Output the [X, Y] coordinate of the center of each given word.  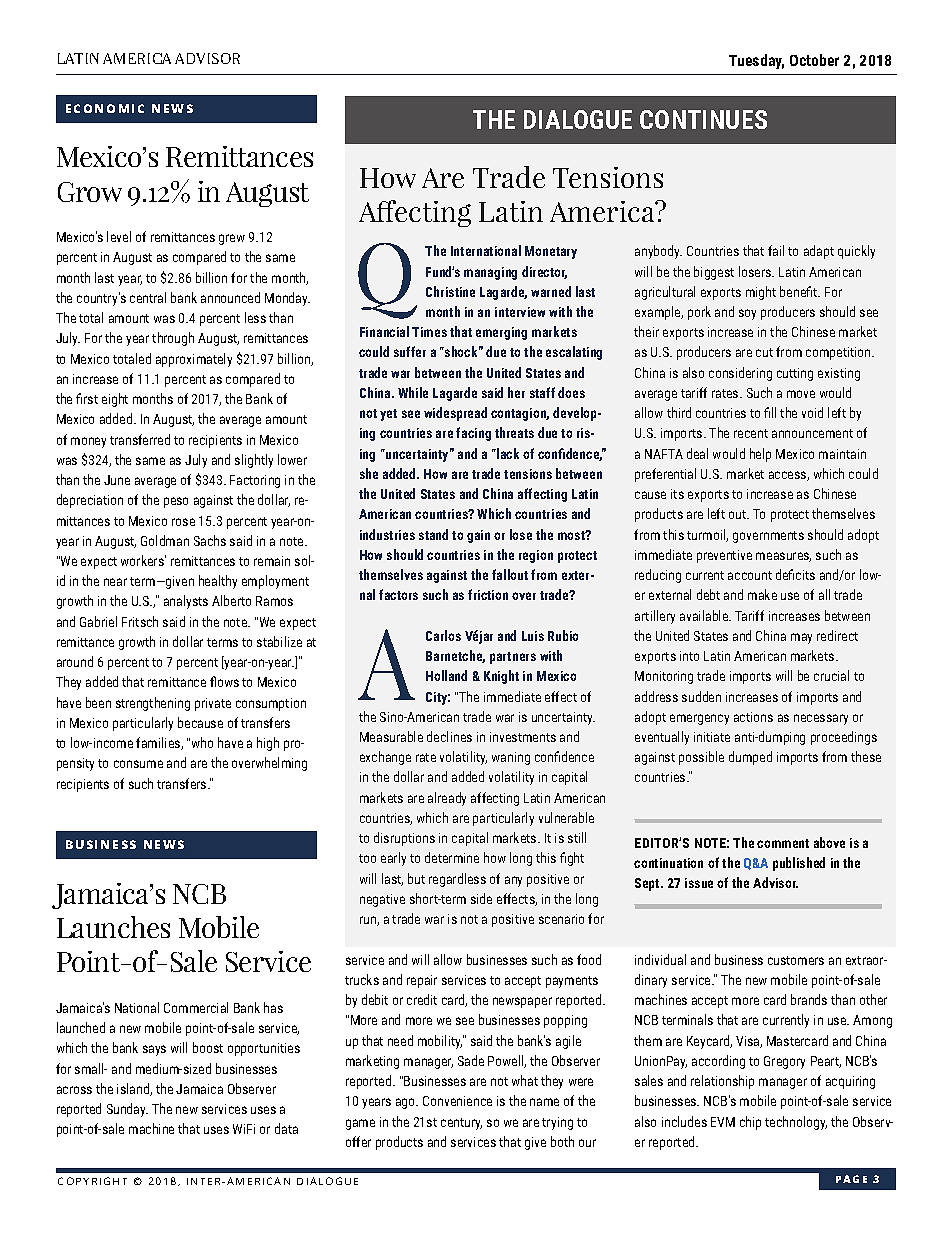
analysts [186, 602]
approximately [194, 360]
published [799, 864]
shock [462, 351]
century [461, 1124]
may [801, 638]
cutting [795, 374]
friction [488, 594]
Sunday [127, 1110]
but [416, 878]
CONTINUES [703, 119]
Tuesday [756, 61]
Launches [113, 927]
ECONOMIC [105, 108]
